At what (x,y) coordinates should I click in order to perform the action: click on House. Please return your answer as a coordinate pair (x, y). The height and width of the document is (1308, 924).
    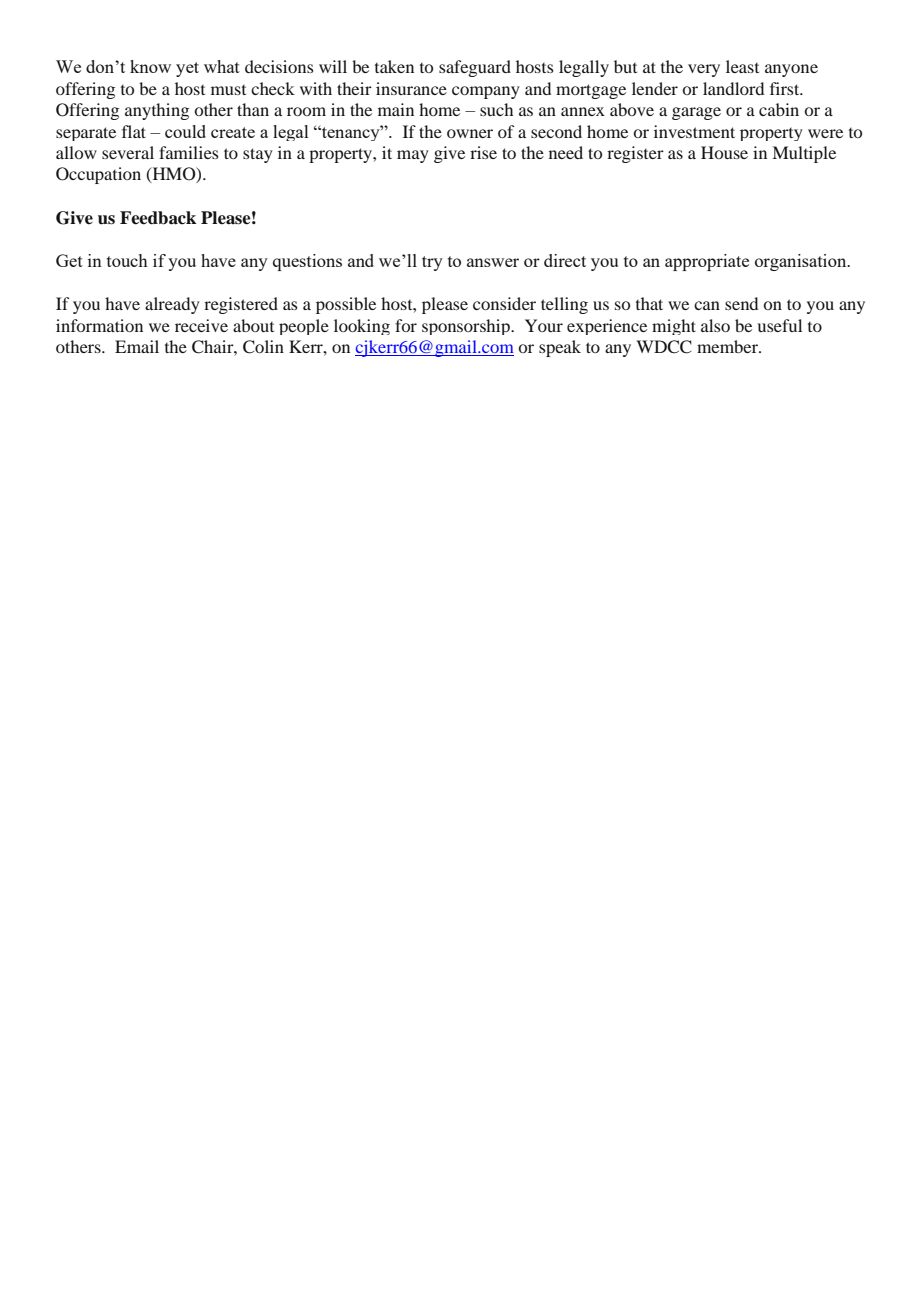
    Looking at the image, I should click on (724, 152).
